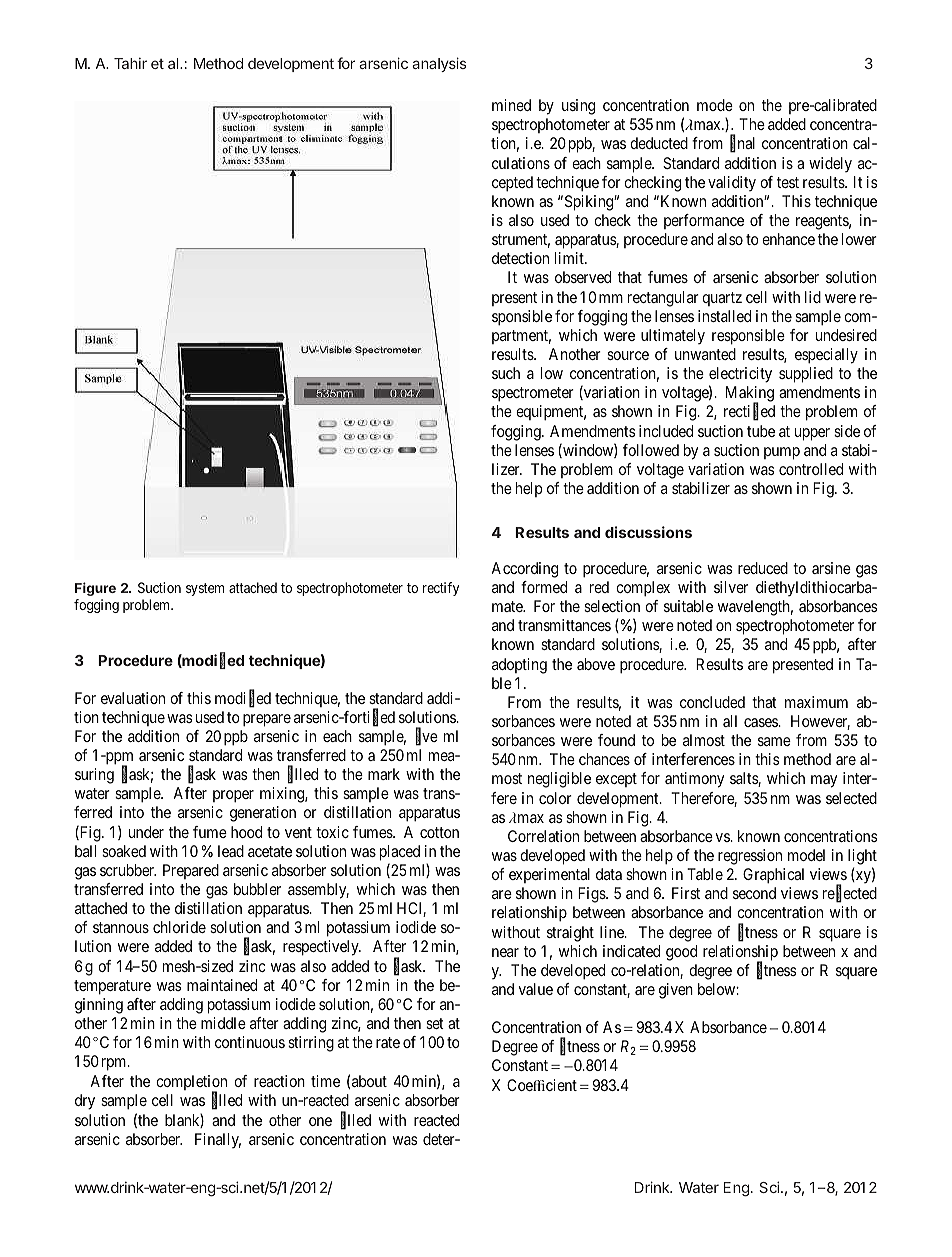  What do you see at coordinates (763, 568) in the screenshot?
I see `reduced` at bounding box center [763, 568].
